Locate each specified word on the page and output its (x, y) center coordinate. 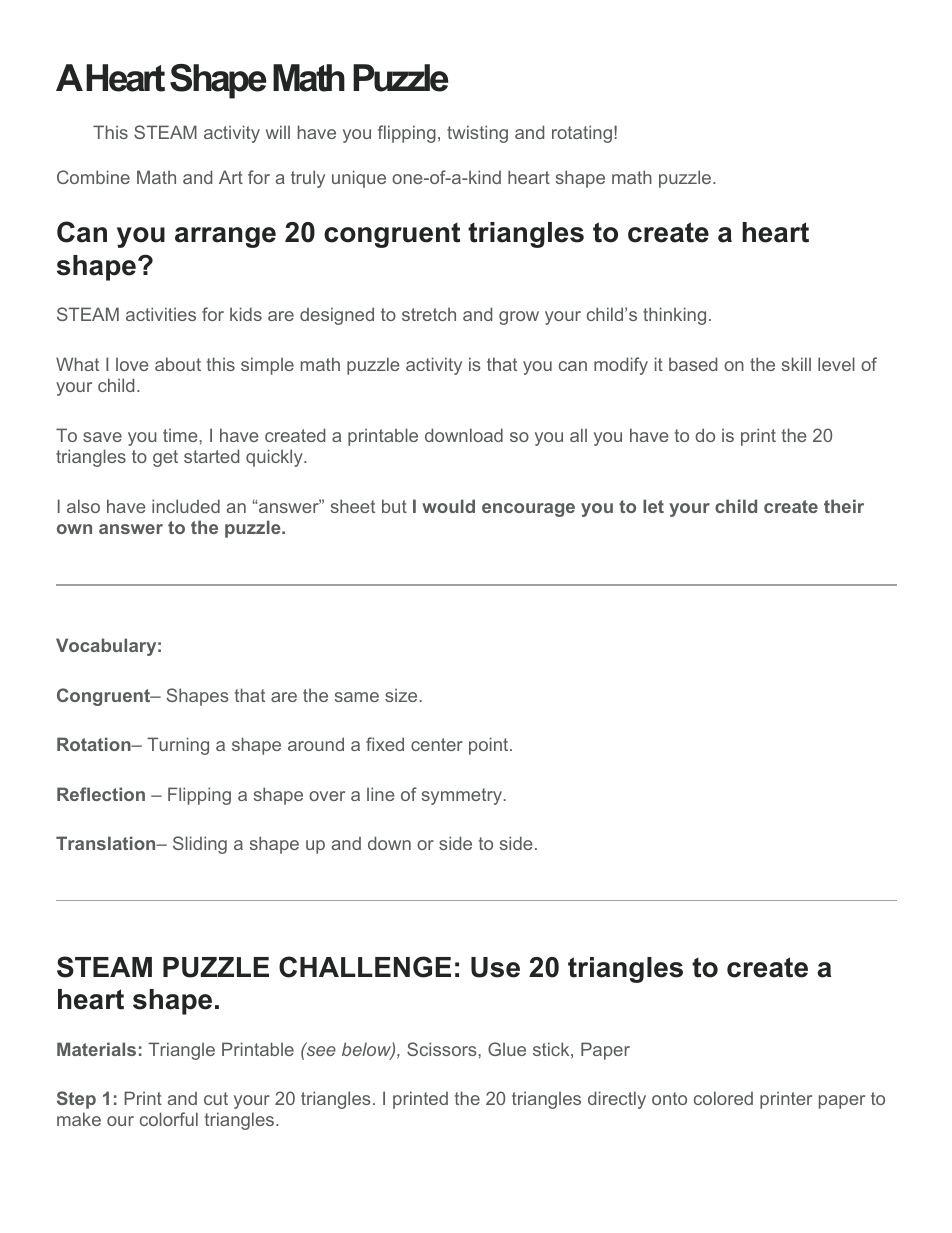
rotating (582, 134)
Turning (178, 746)
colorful (169, 1119)
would (448, 506)
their (844, 506)
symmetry (463, 796)
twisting (477, 134)
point (490, 746)
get (165, 458)
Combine (93, 177)
